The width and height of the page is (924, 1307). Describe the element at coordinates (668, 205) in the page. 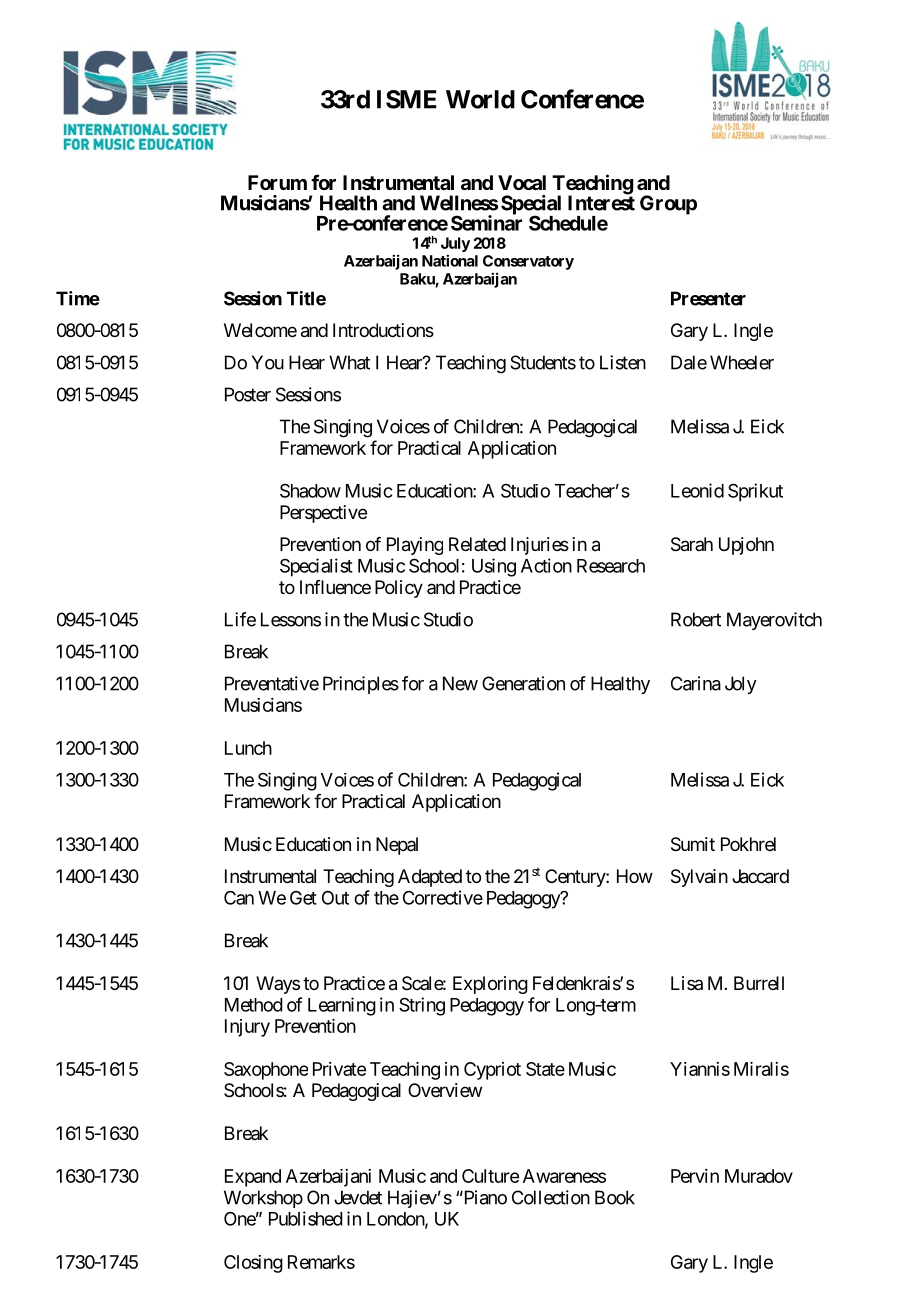

I see `Group` at that location.
